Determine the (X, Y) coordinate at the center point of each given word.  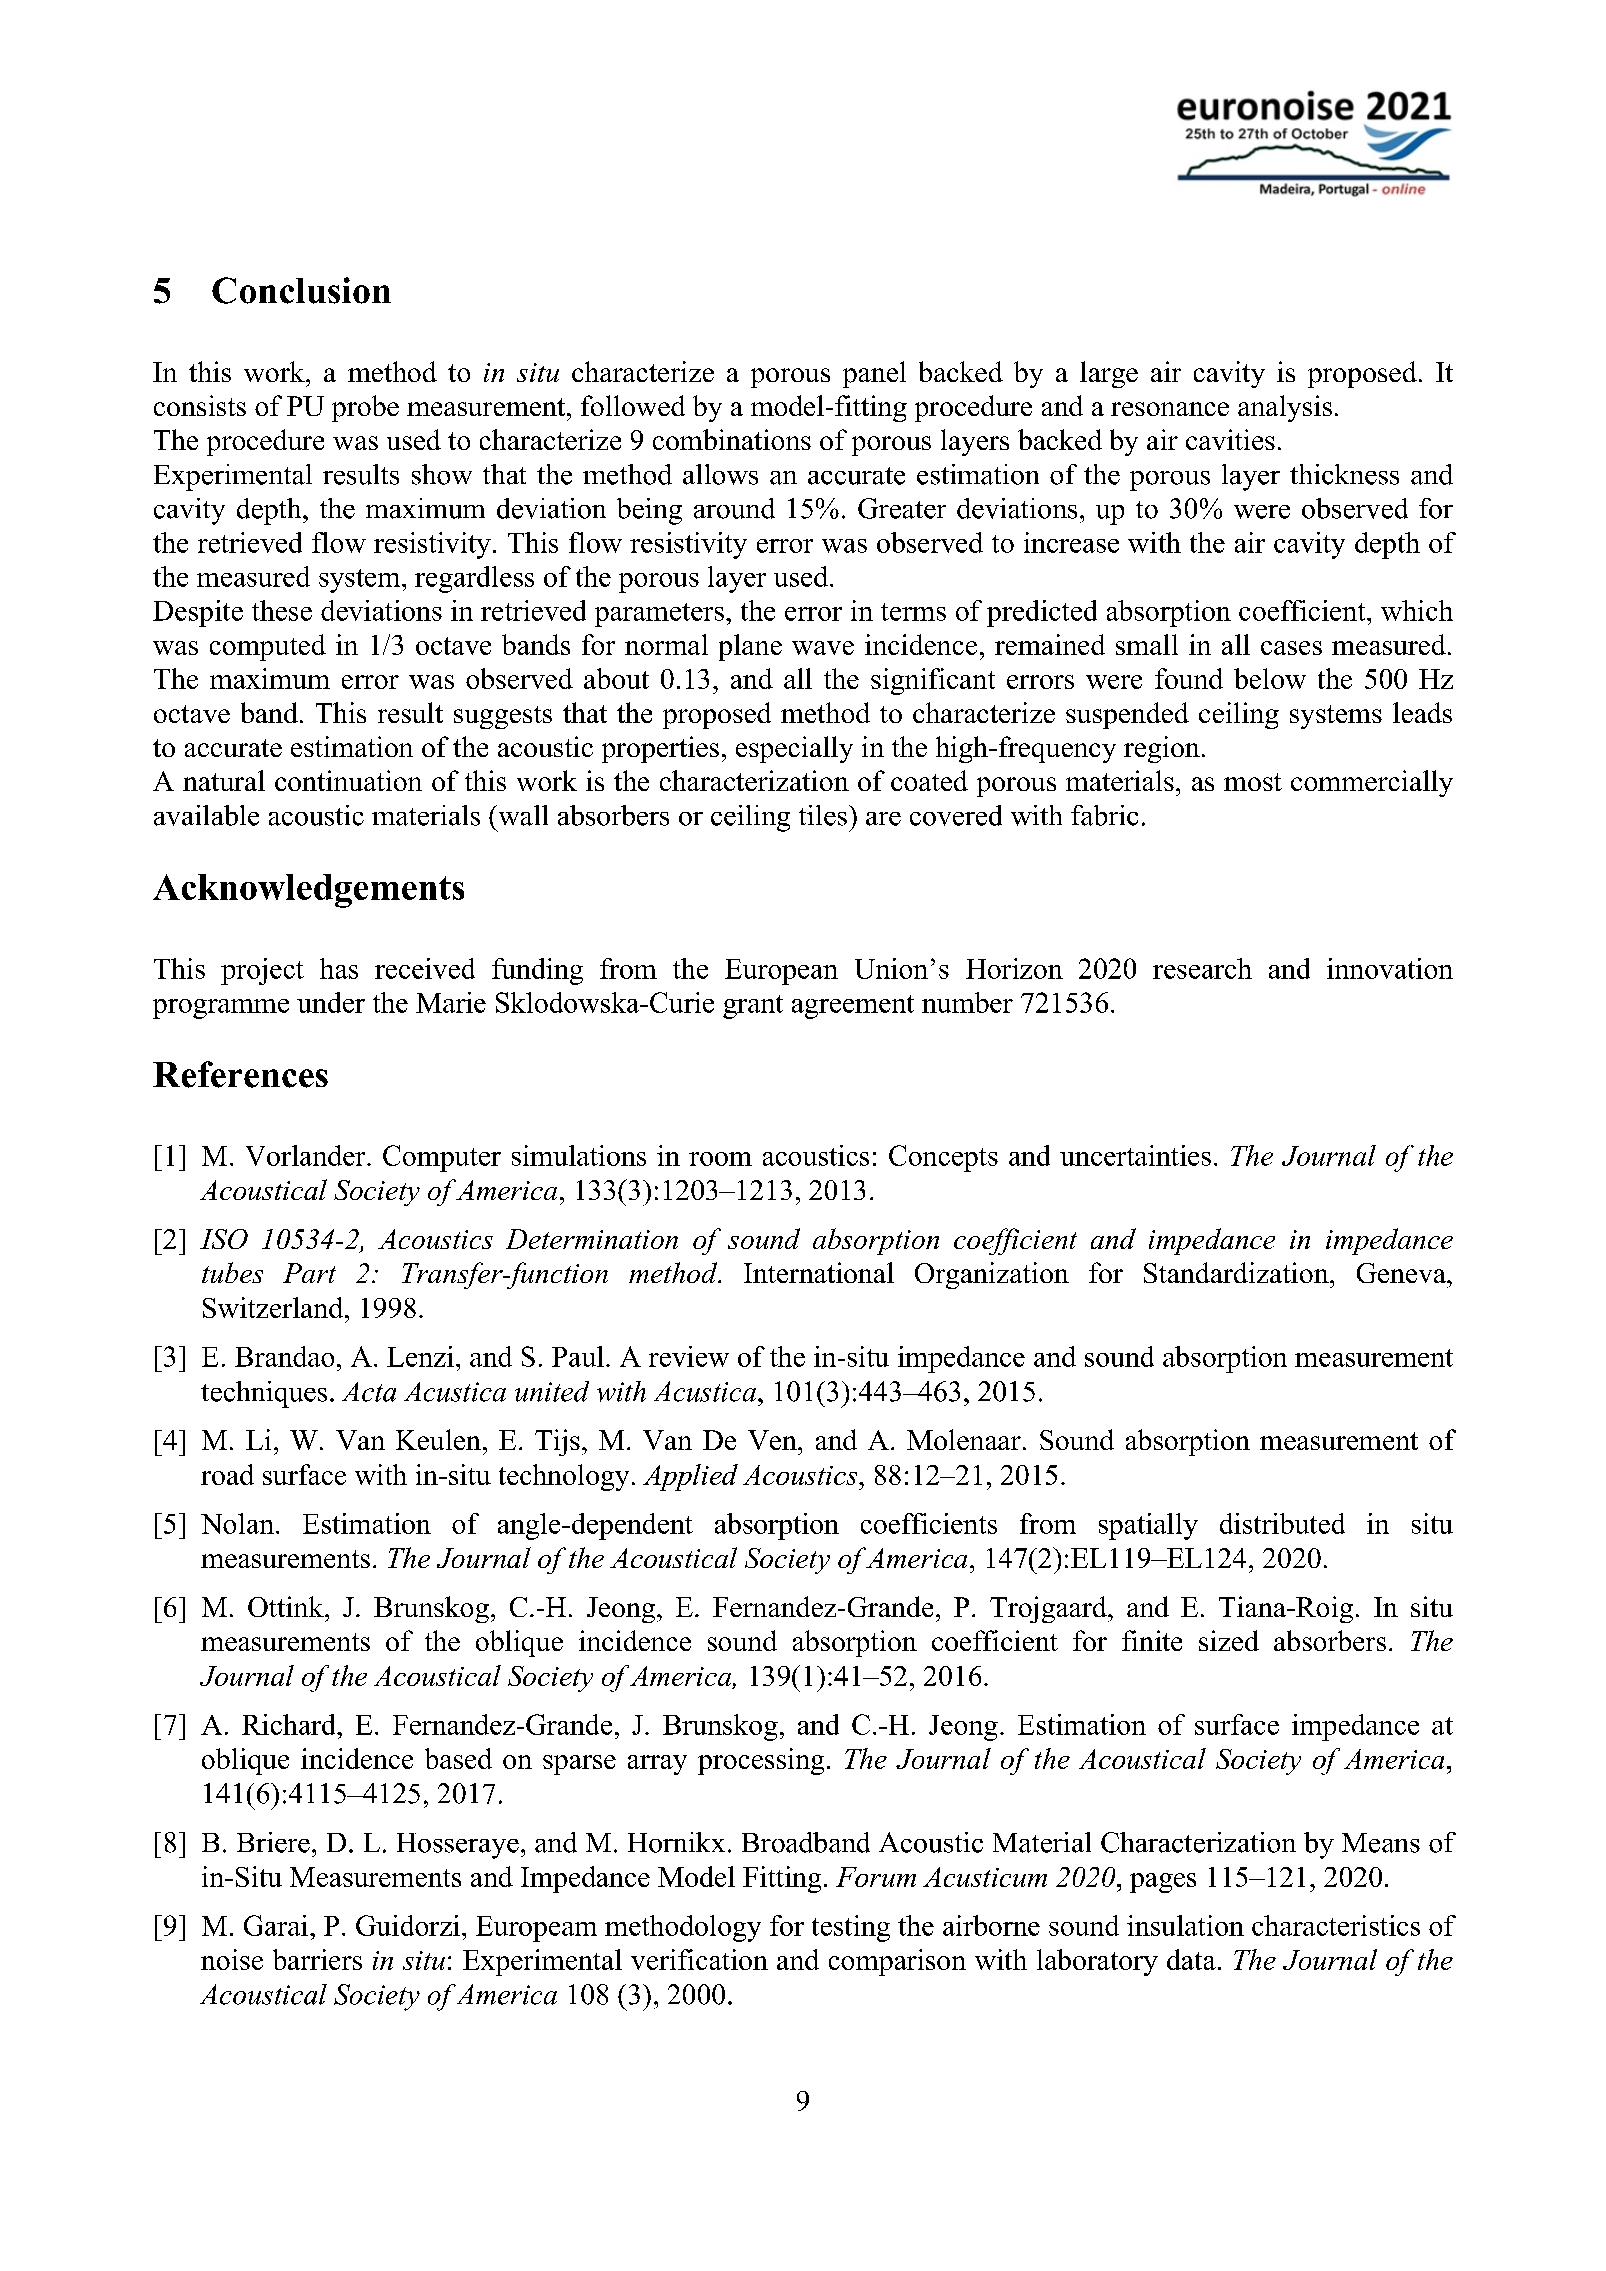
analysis (1285, 408)
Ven (773, 1440)
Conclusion (301, 290)
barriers (317, 1959)
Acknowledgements (308, 891)
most (1253, 782)
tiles (823, 815)
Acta (369, 1392)
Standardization (1237, 1272)
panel (874, 374)
